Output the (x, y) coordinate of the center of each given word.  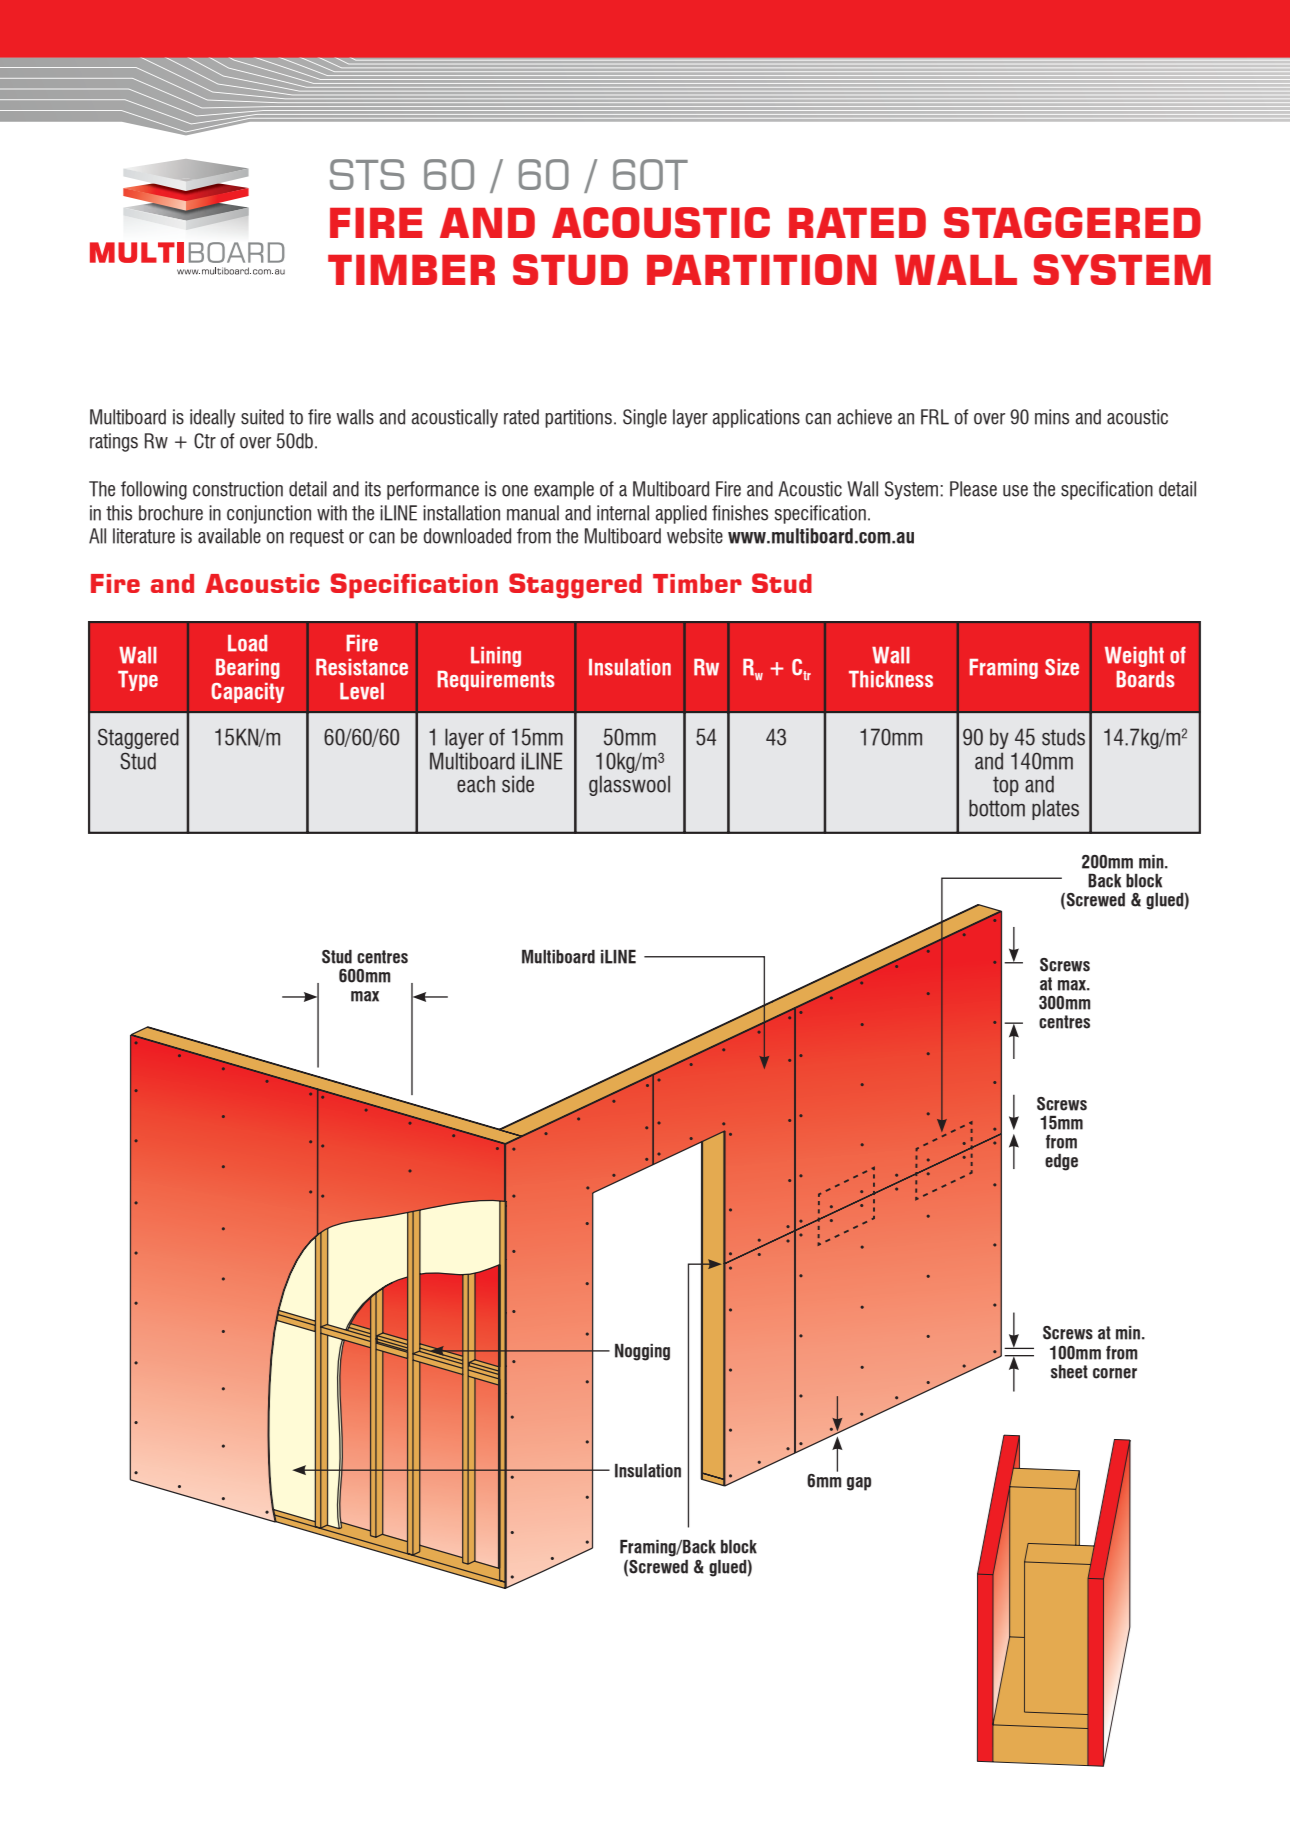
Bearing (248, 669)
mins (1052, 417)
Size (1062, 667)
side (518, 784)
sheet (1069, 1372)
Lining (496, 657)
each (476, 784)
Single (645, 418)
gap (859, 1484)
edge (1061, 1162)
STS (367, 174)
